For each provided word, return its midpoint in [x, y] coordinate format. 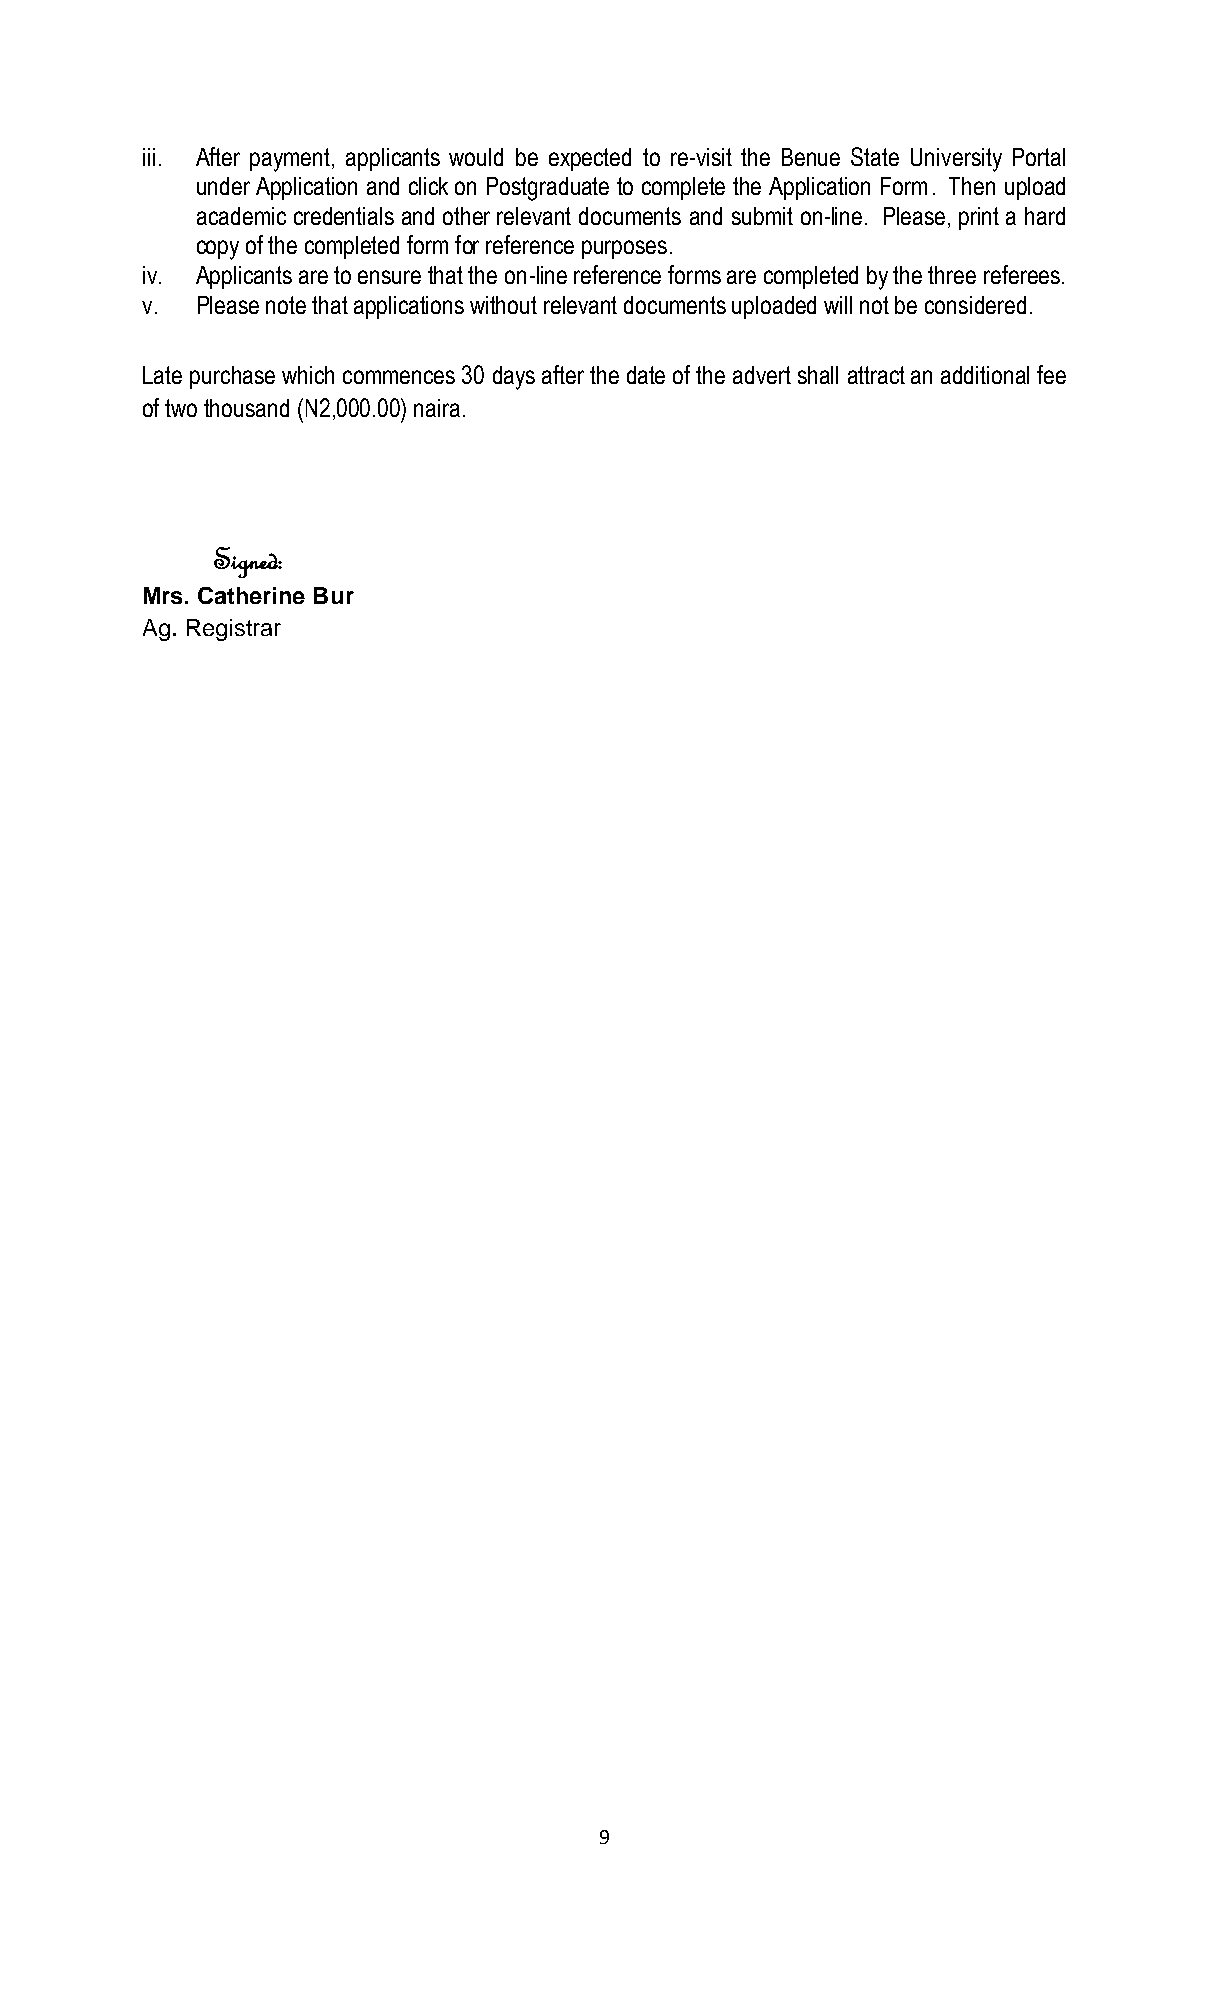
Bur [334, 595]
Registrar [234, 630]
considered [975, 305]
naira [437, 408]
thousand [246, 408]
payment [291, 160]
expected [590, 159]
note [286, 305]
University [956, 160]
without [503, 305]
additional [985, 375]
